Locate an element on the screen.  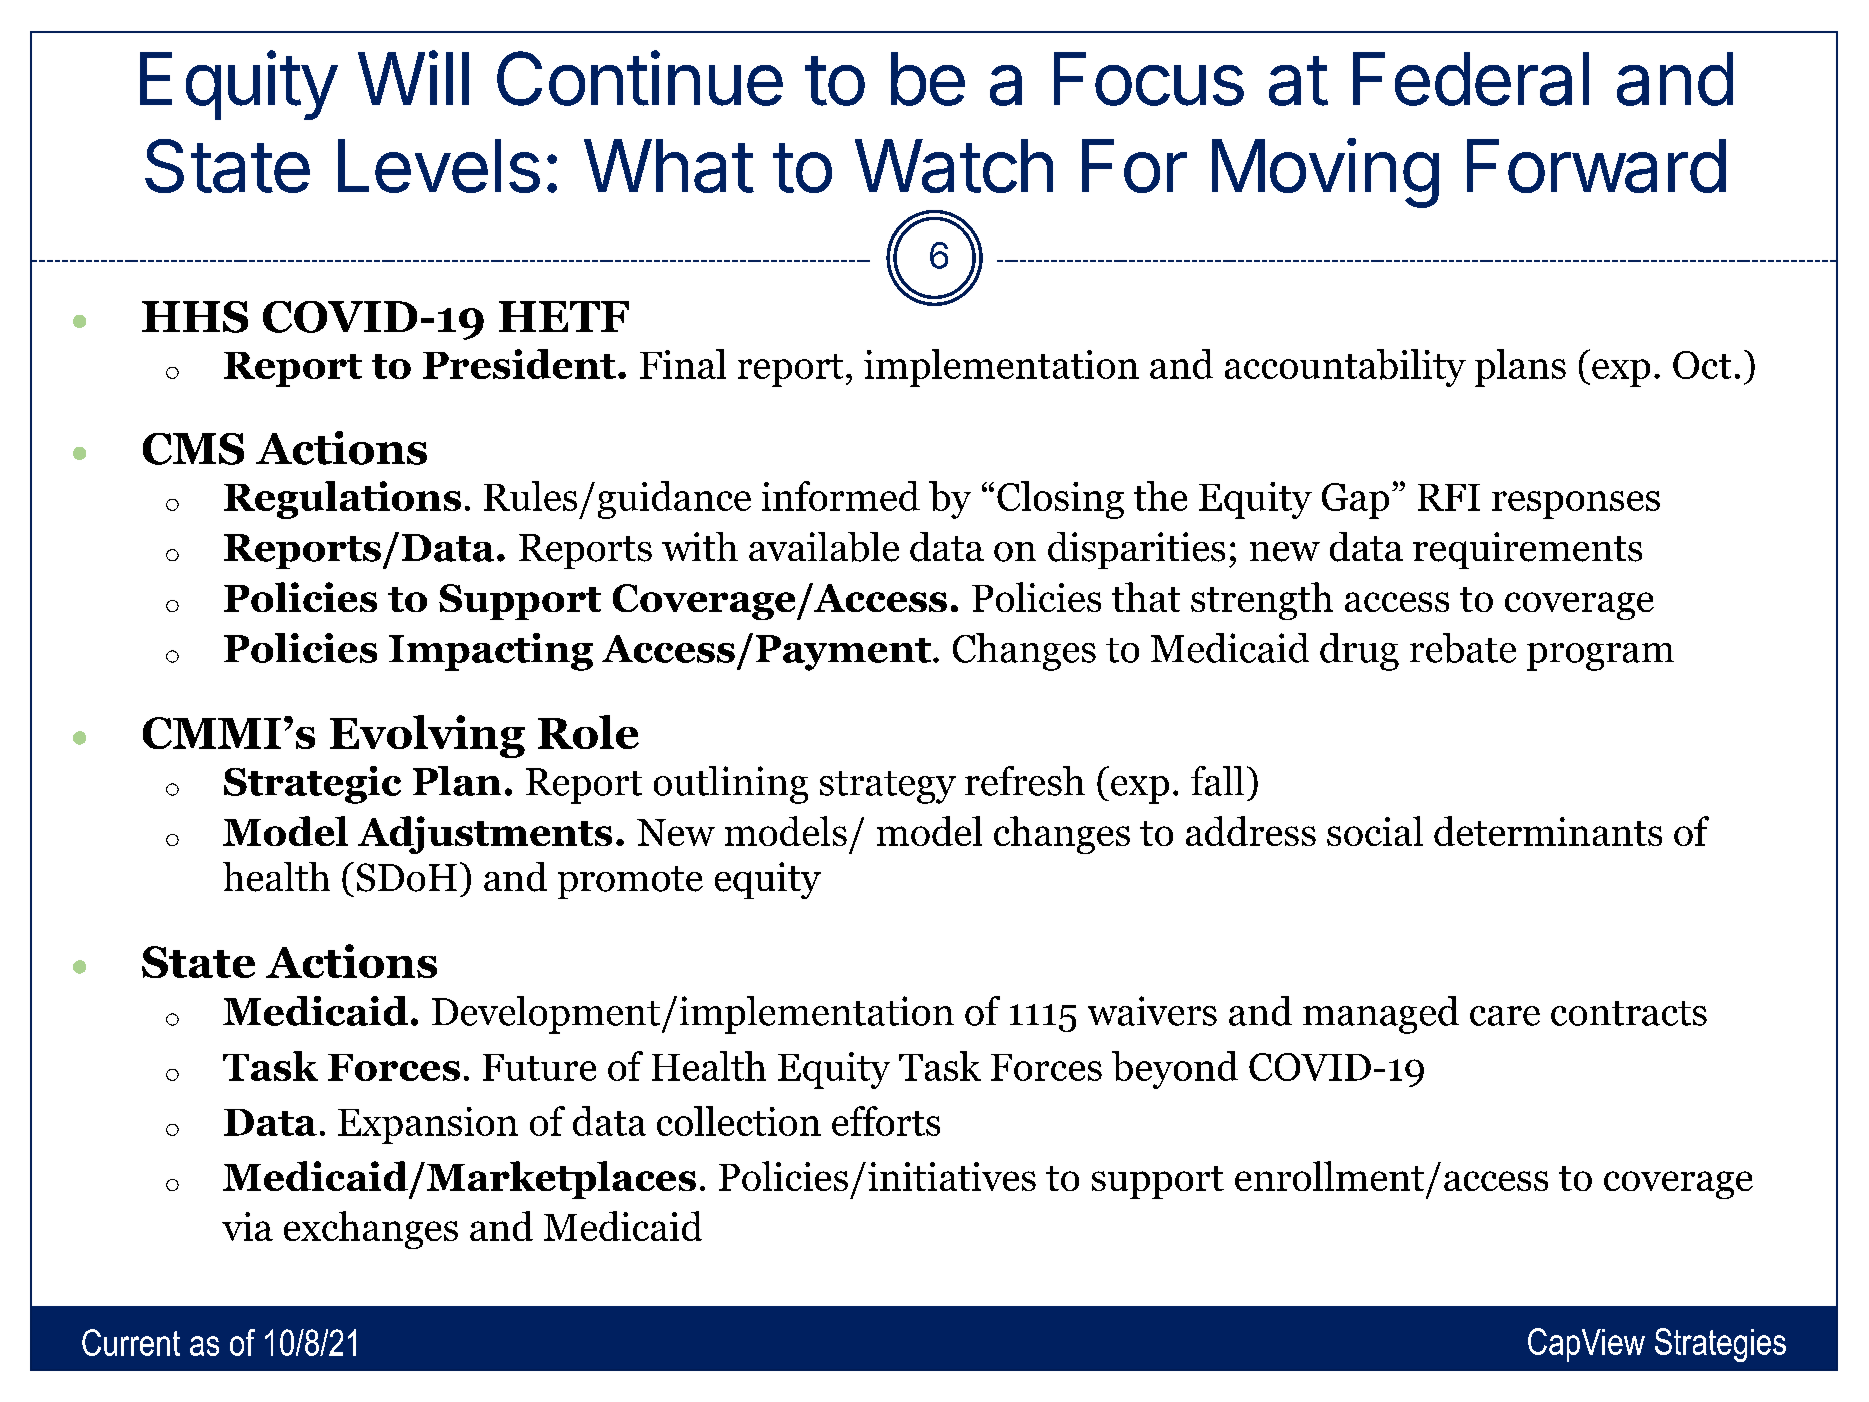
Will is located at coordinates (413, 77).
